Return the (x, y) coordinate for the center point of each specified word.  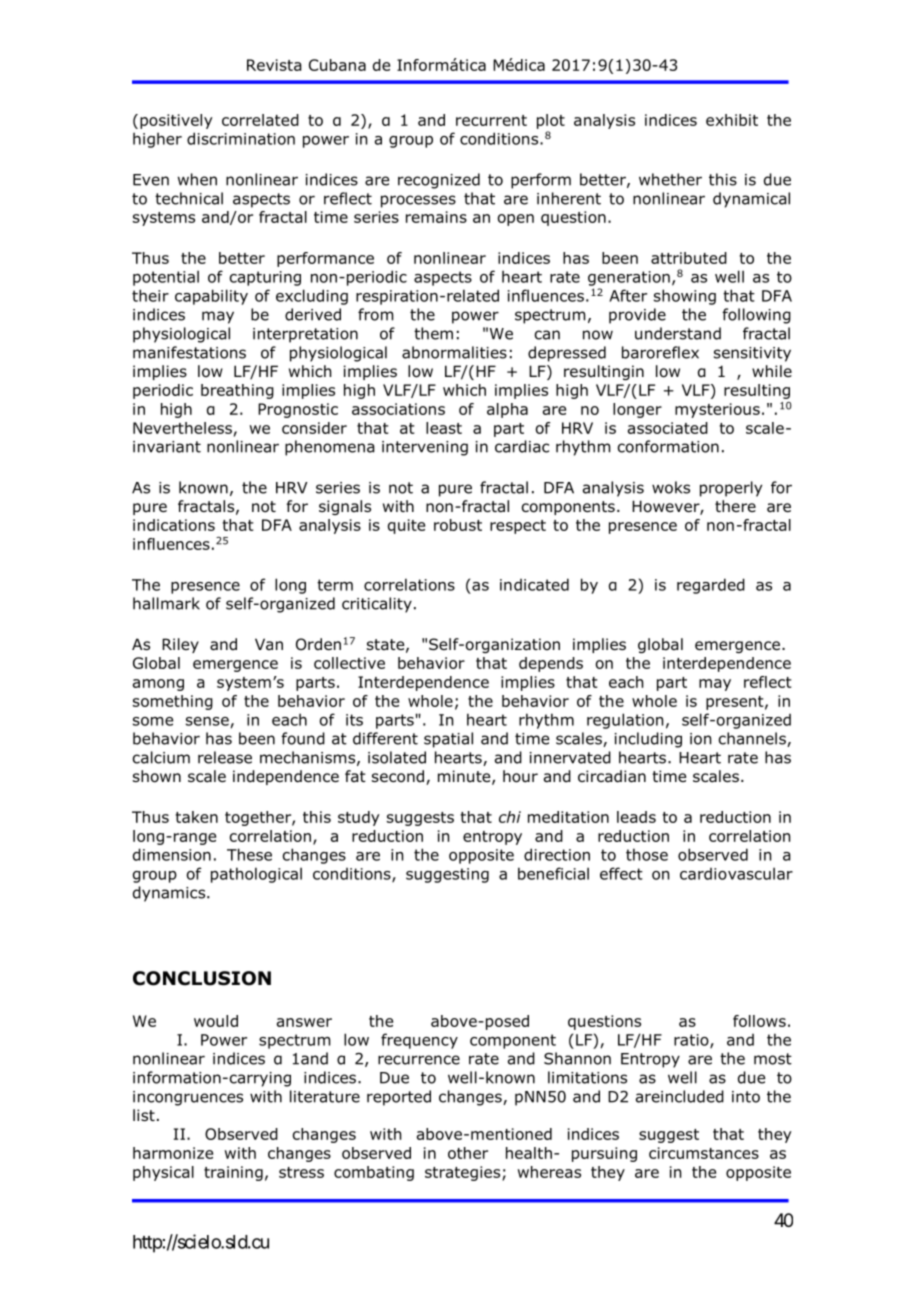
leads (636, 817)
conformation (668, 446)
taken (196, 817)
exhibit (732, 120)
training (233, 1173)
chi (510, 817)
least (444, 428)
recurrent (491, 120)
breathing (237, 391)
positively (176, 121)
